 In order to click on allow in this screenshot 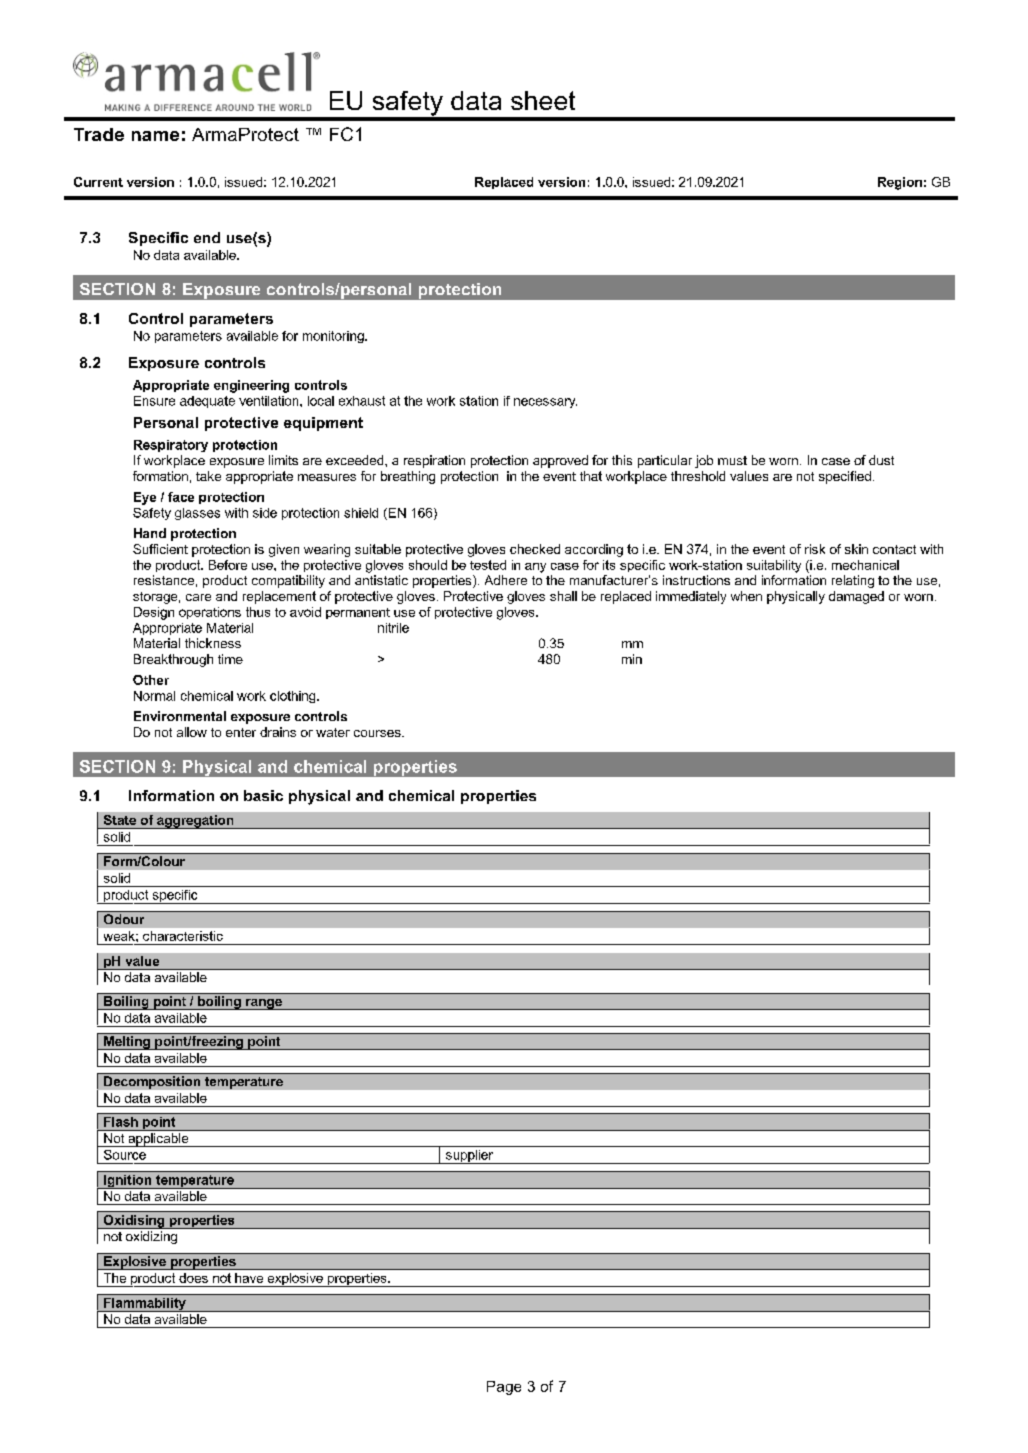, I will do `click(192, 732)`.
